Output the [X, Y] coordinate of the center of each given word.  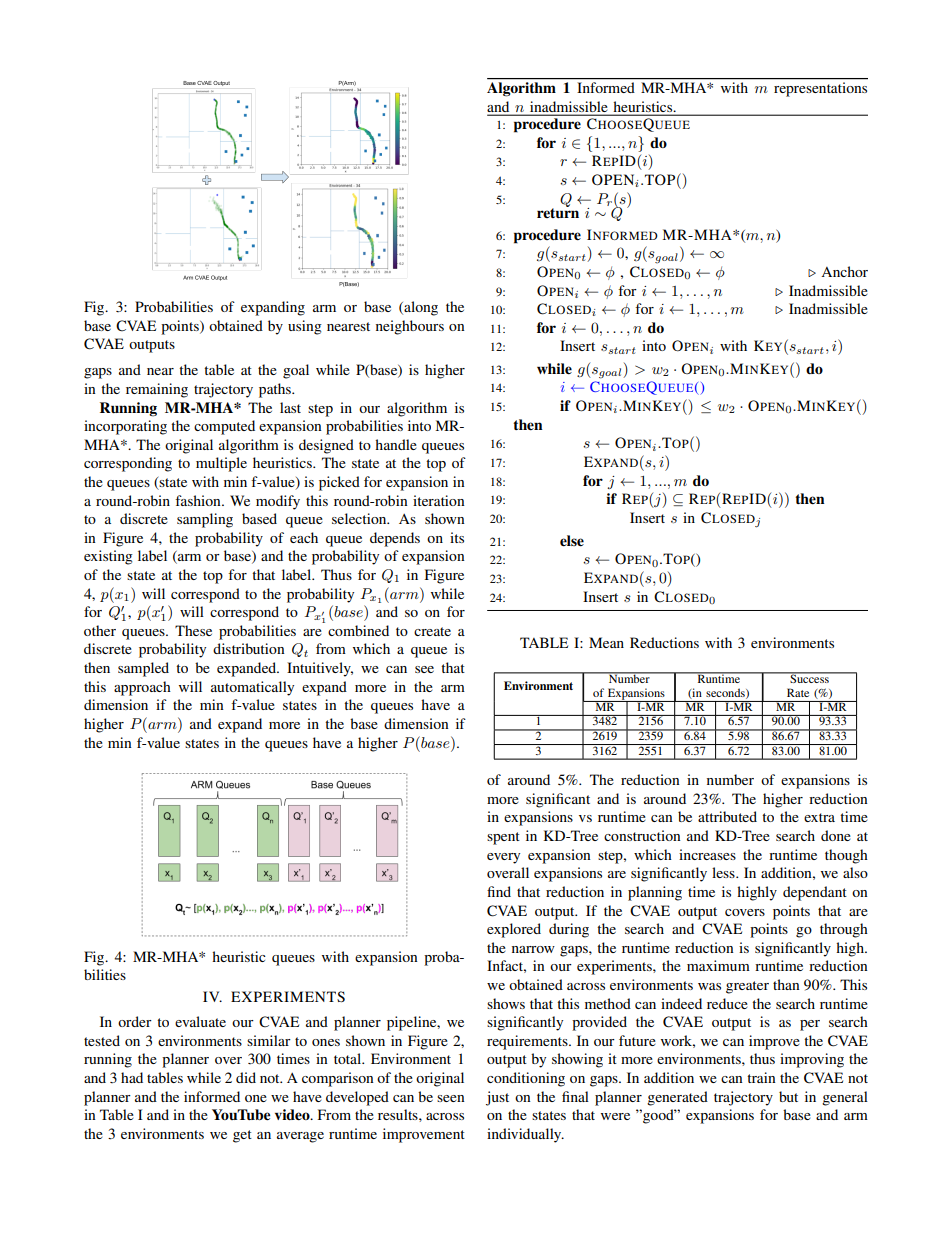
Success [809, 677]
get [242, 1136]
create [432, 631]
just [497, 1098]
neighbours [410, 327]
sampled [143, 669]
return [558, 212]
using [305, 327]
